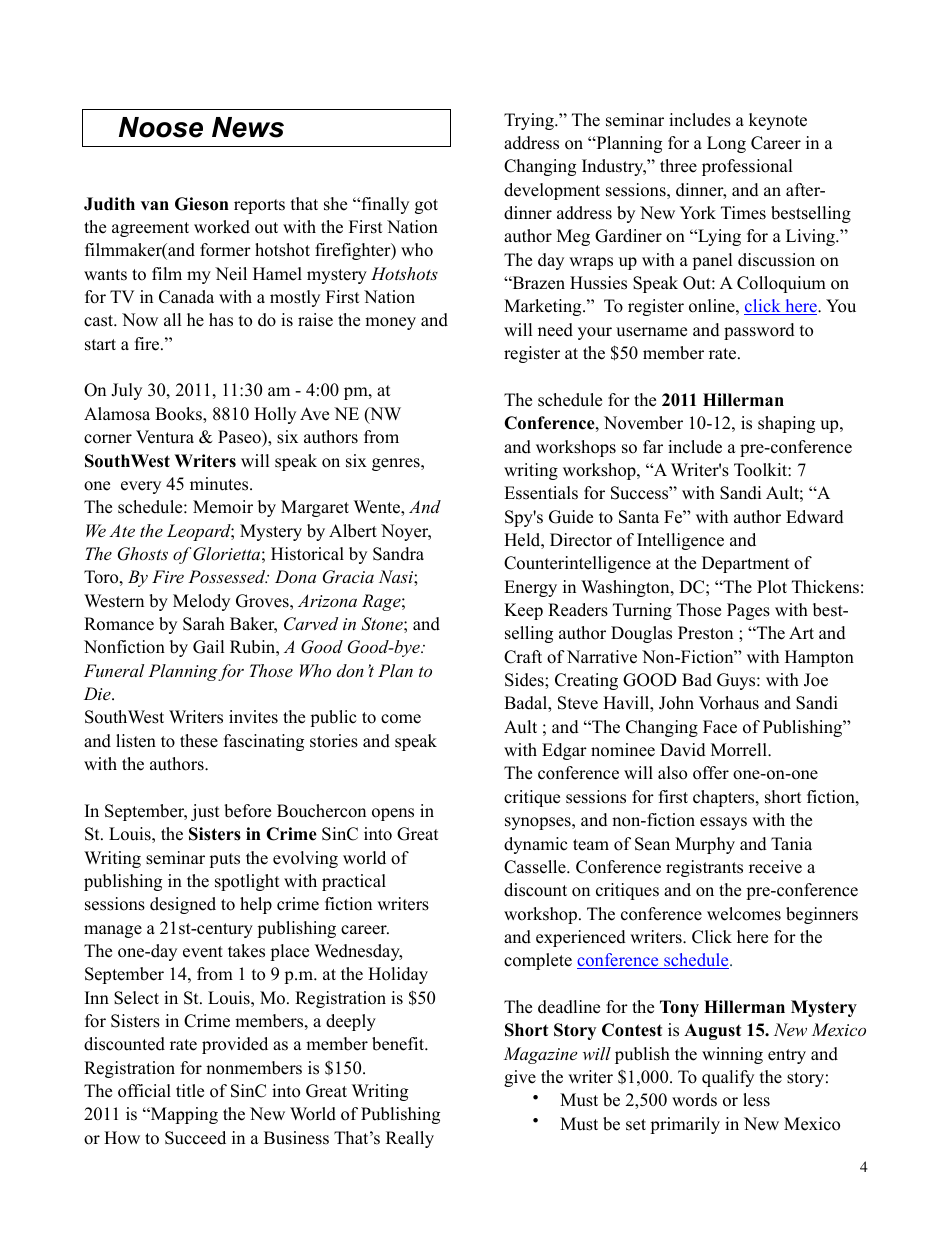 This screenshot has height=1233, width=952. I want to click on Noose, so click(161, 127).
